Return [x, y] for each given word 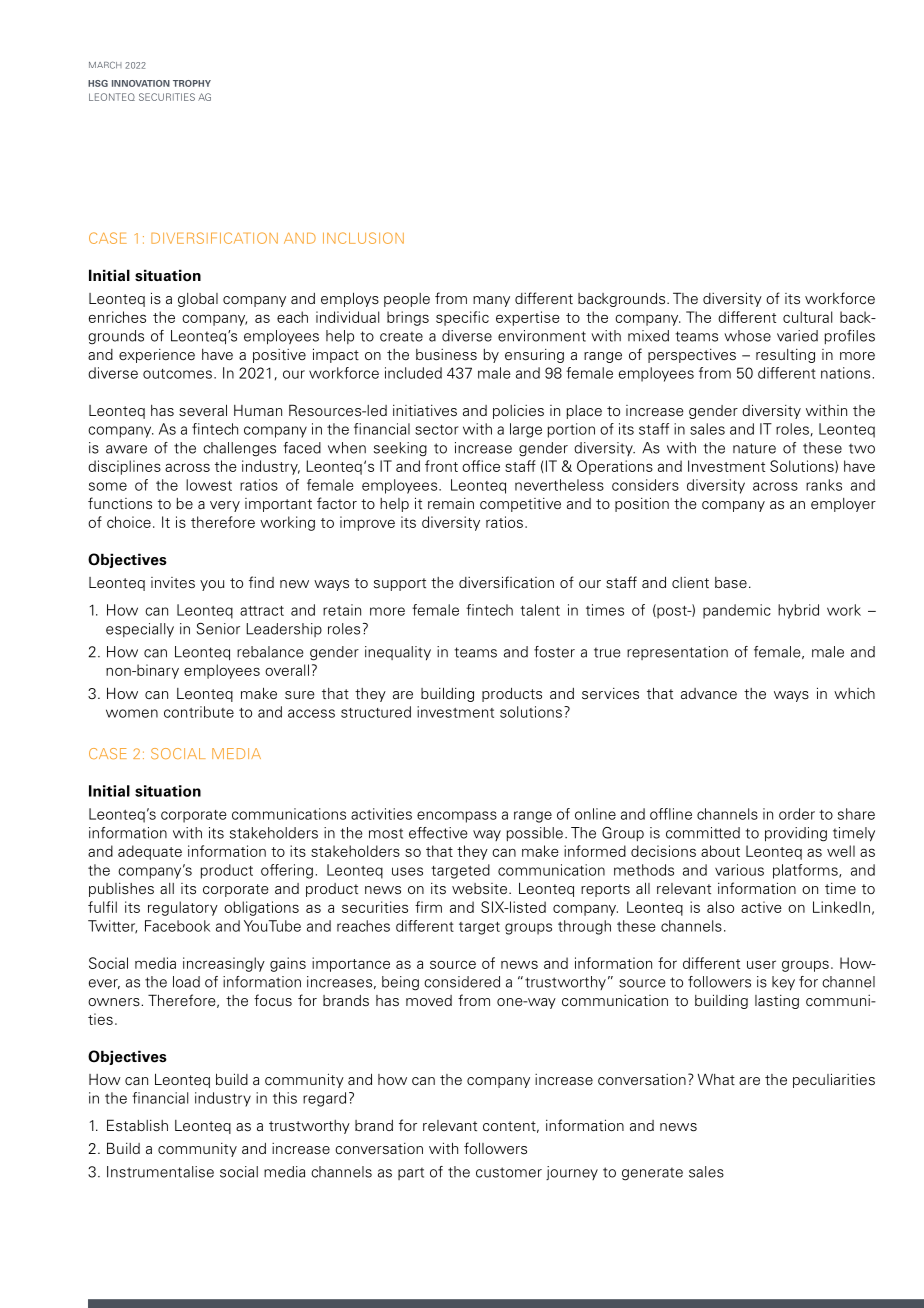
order [797, 814]
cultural [807, 317]
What [716, 1079]
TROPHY [192, 83]
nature [754, 448]
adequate [150, 852]
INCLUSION [363, 238]
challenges [239, 449]
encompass [457, 817]
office [481, 466]
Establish [137, 1125]
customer [509, 1172]
